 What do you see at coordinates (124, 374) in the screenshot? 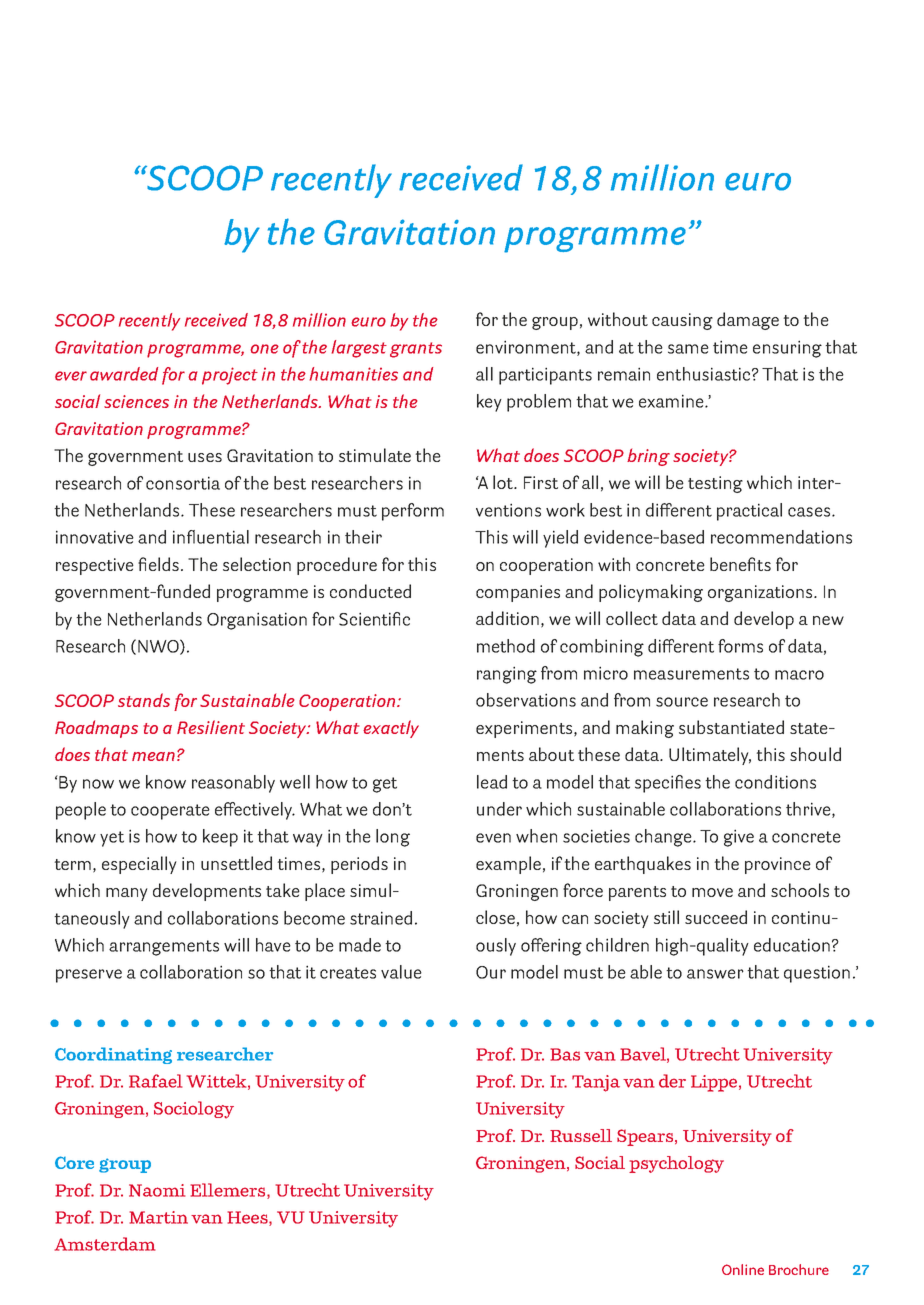
I see `awarded` at bounding box center [124, 374].
